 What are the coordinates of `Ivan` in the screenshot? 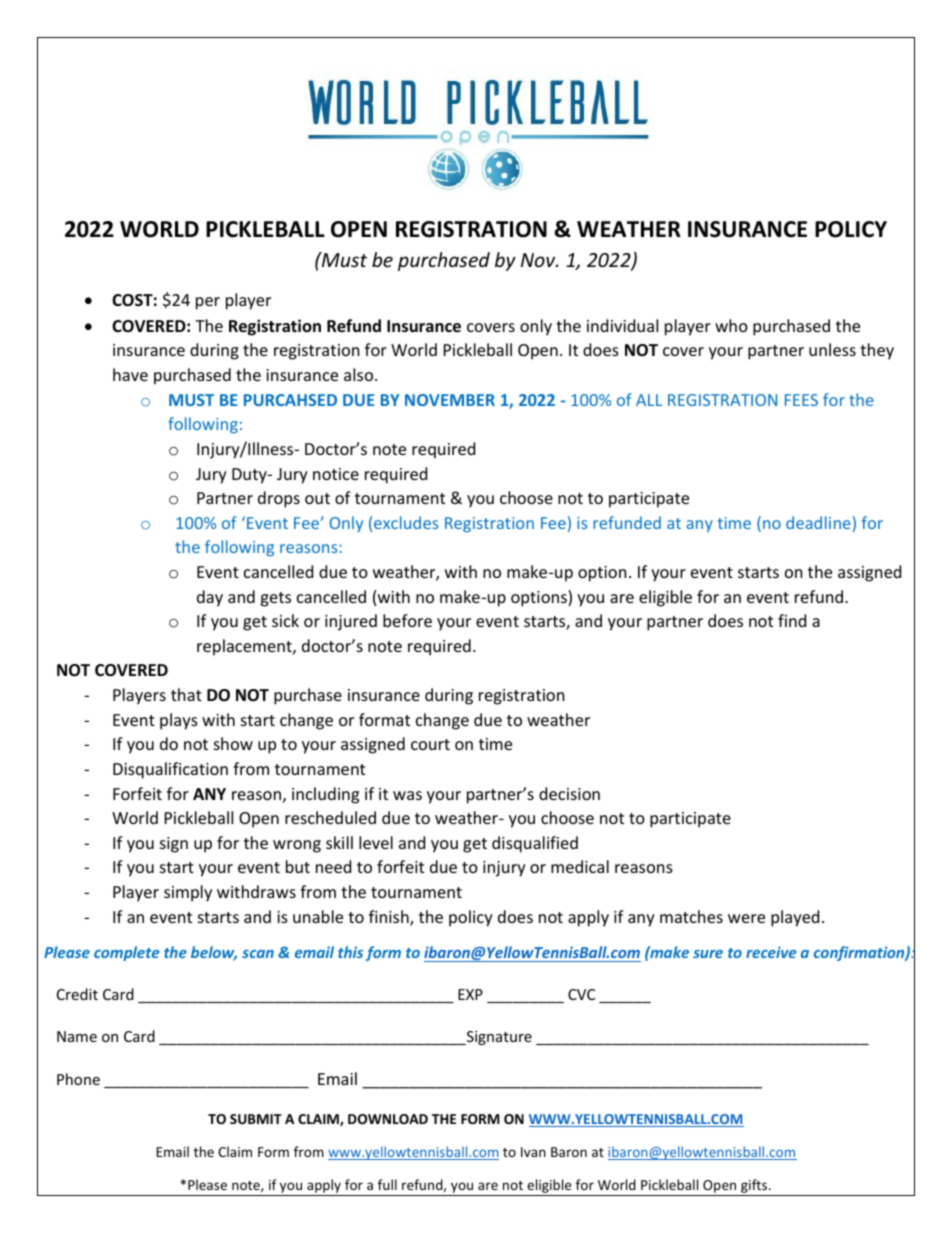 It's located at (533, 1152).
